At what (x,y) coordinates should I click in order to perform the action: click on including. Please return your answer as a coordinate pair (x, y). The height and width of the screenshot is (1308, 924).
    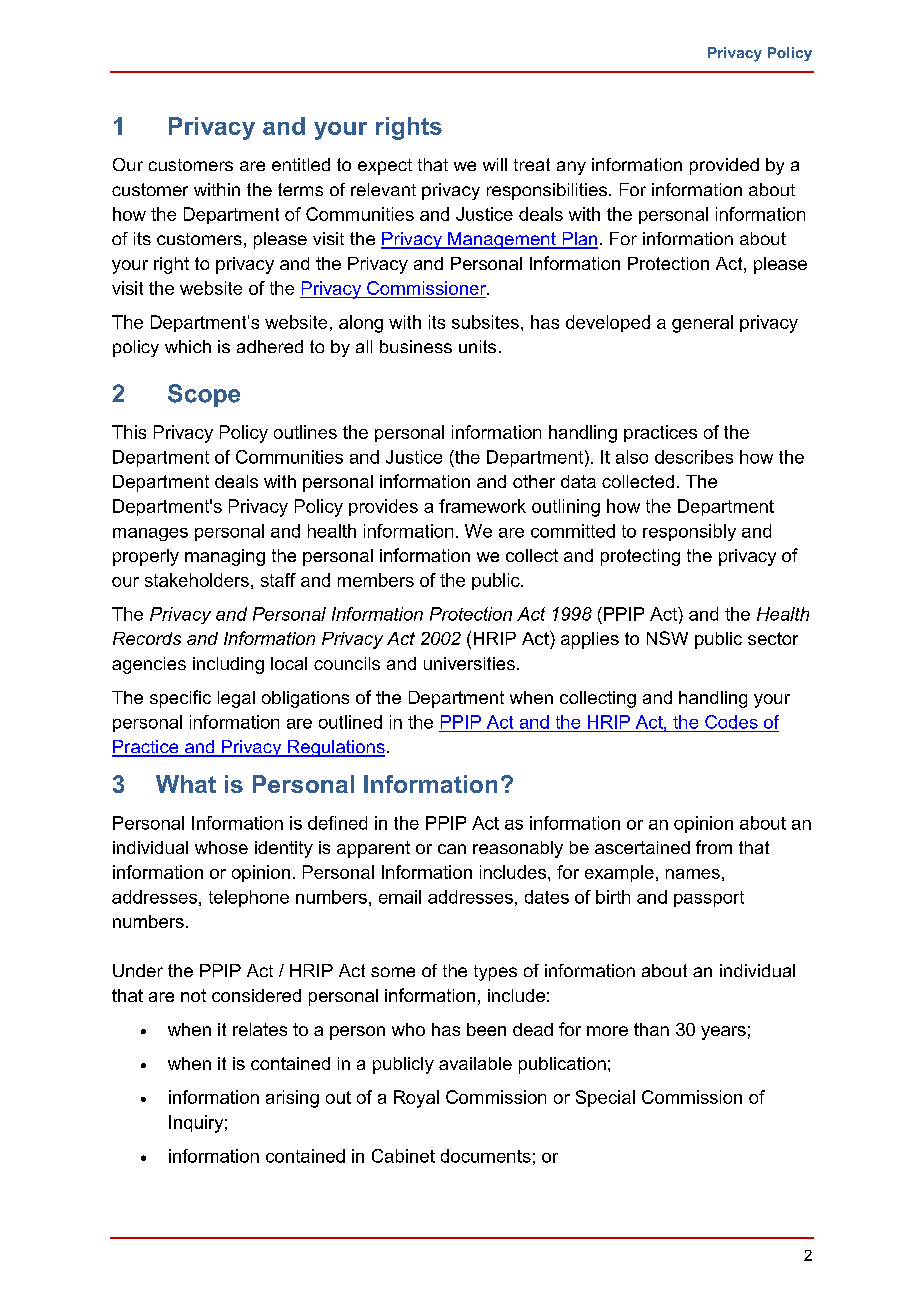
    Looking at the image, I should click on (228, 665).
